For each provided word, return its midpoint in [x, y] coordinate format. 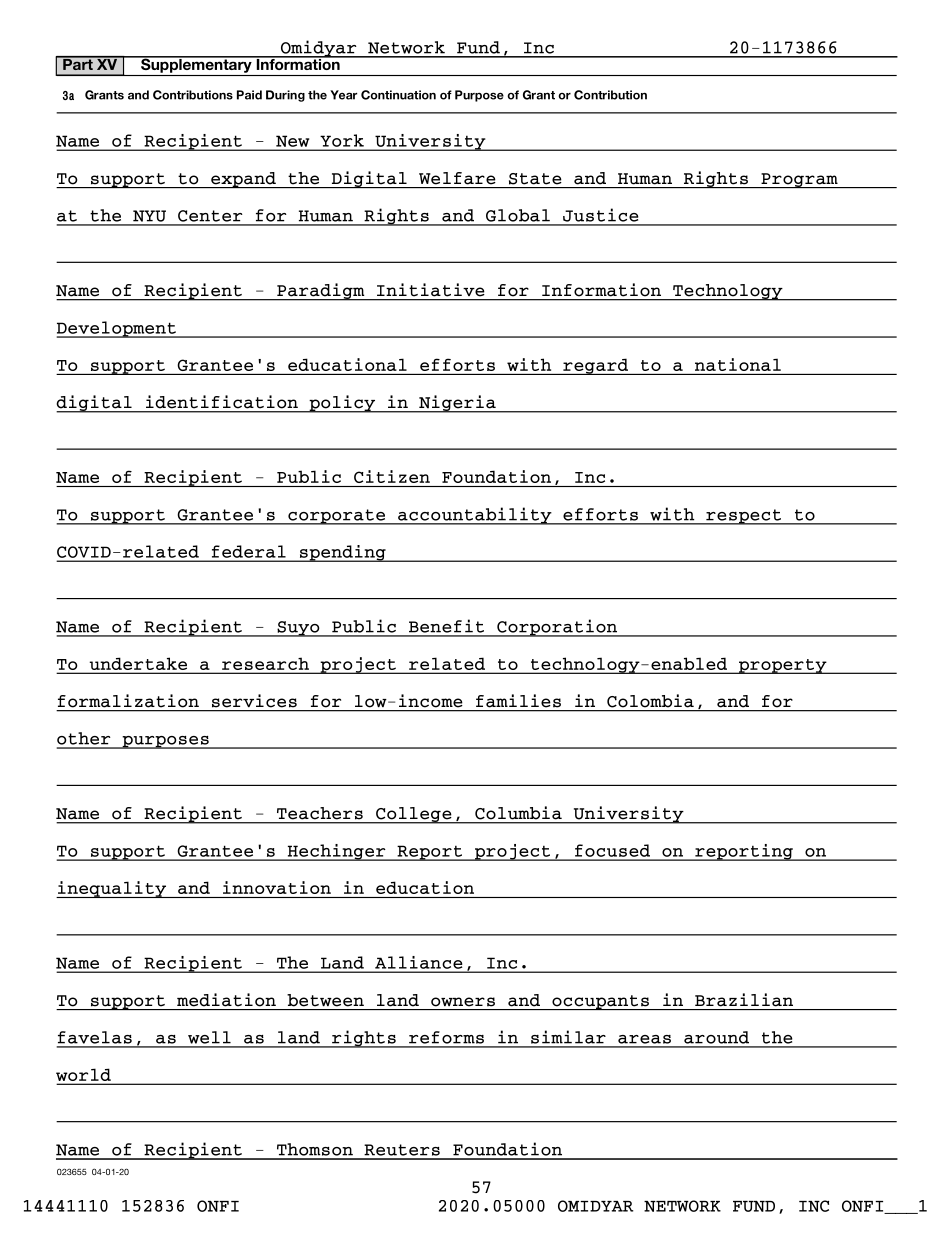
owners [463, 1002]
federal [249, 551]
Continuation [398, 95]
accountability [475, 516]
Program [799, 180]
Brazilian [744, 999]
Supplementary [196, 64]
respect [744, 517]
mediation [226, 1000]
